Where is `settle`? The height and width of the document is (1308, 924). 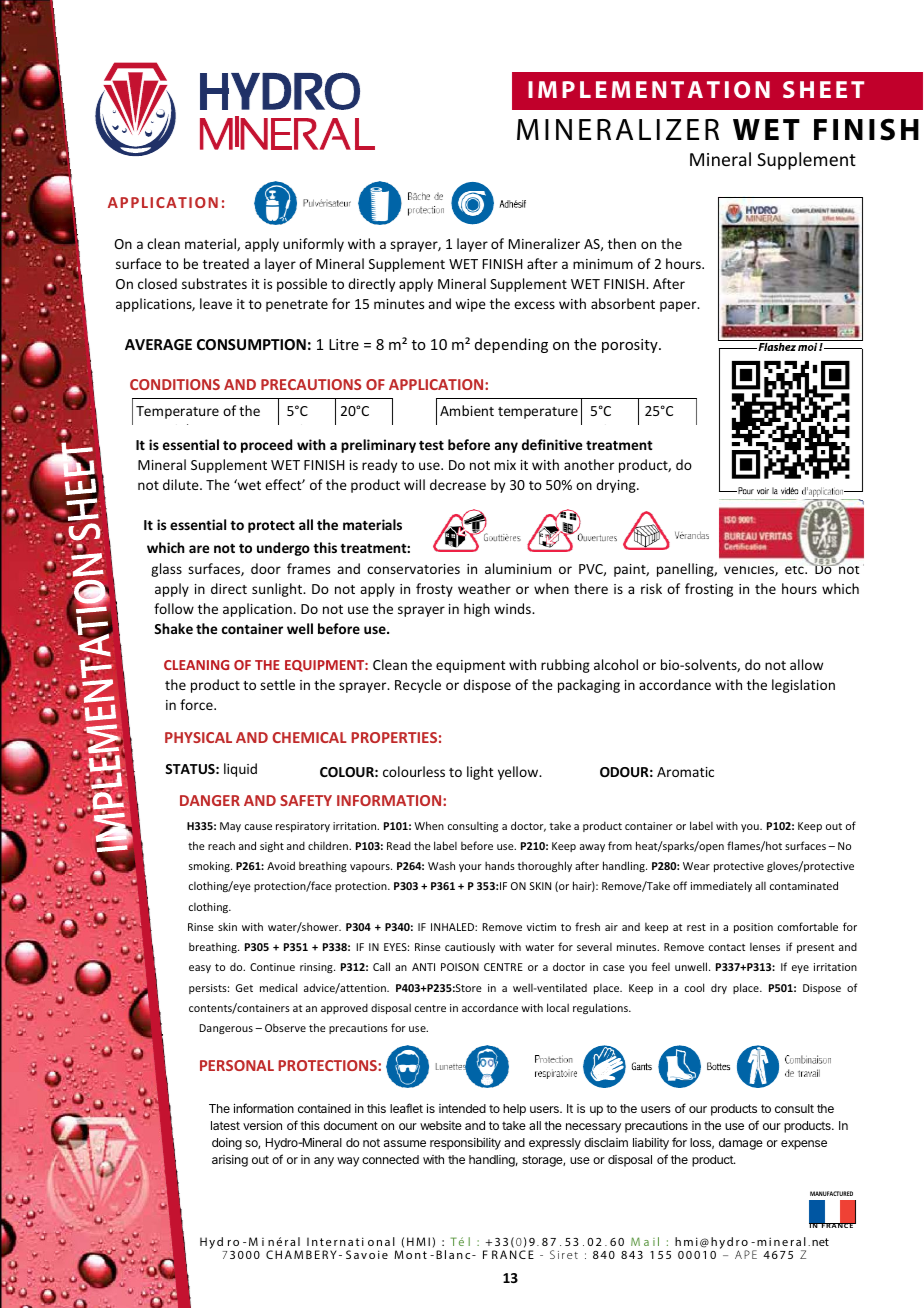
settle is located at coordinates (277, 684).
